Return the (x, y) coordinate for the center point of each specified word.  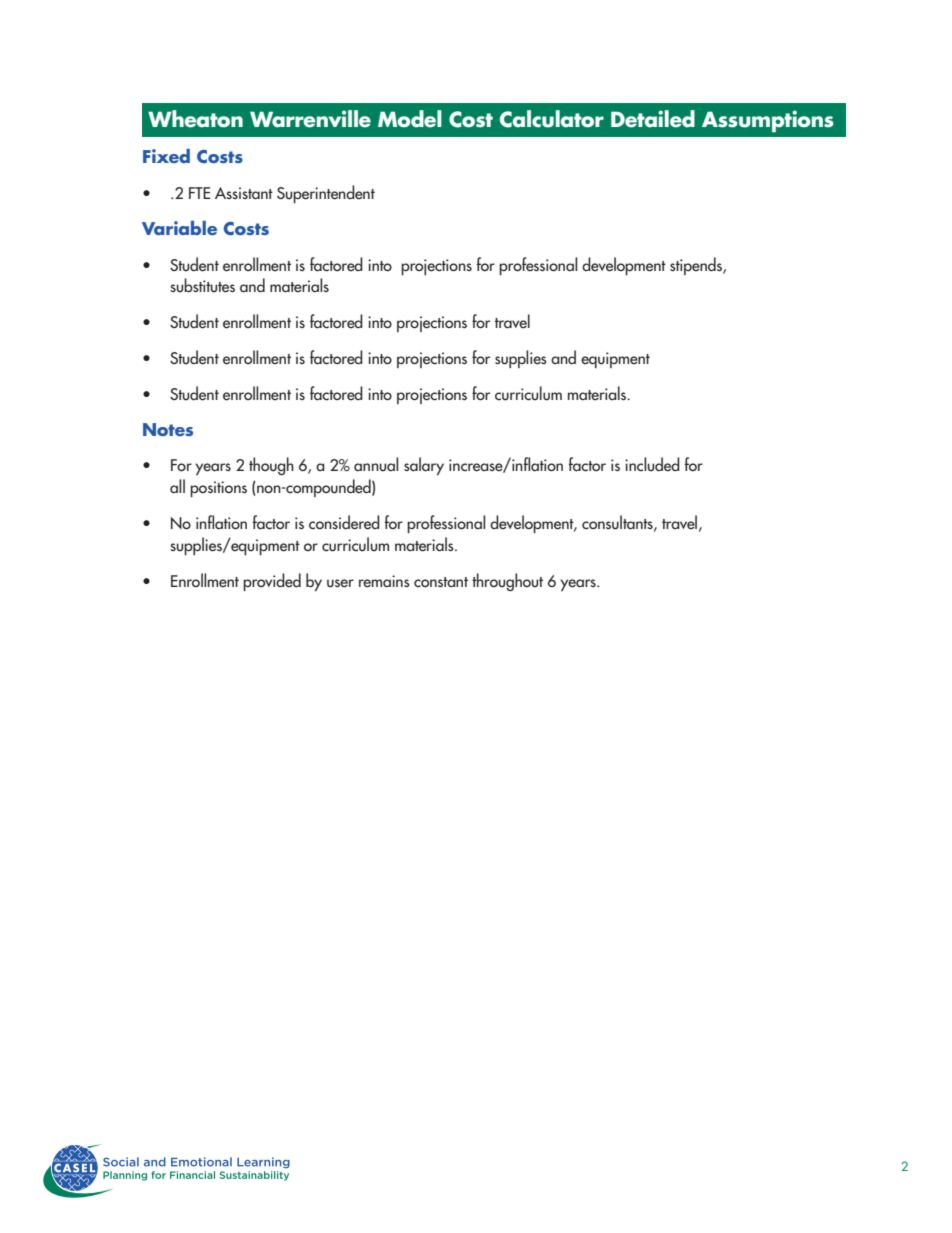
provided (272, 582)
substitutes (202, 285)
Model (410, 119)
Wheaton (195, 119)
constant (441, 582)
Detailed (653, 119)
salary (424, 466)
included (652, 464)
